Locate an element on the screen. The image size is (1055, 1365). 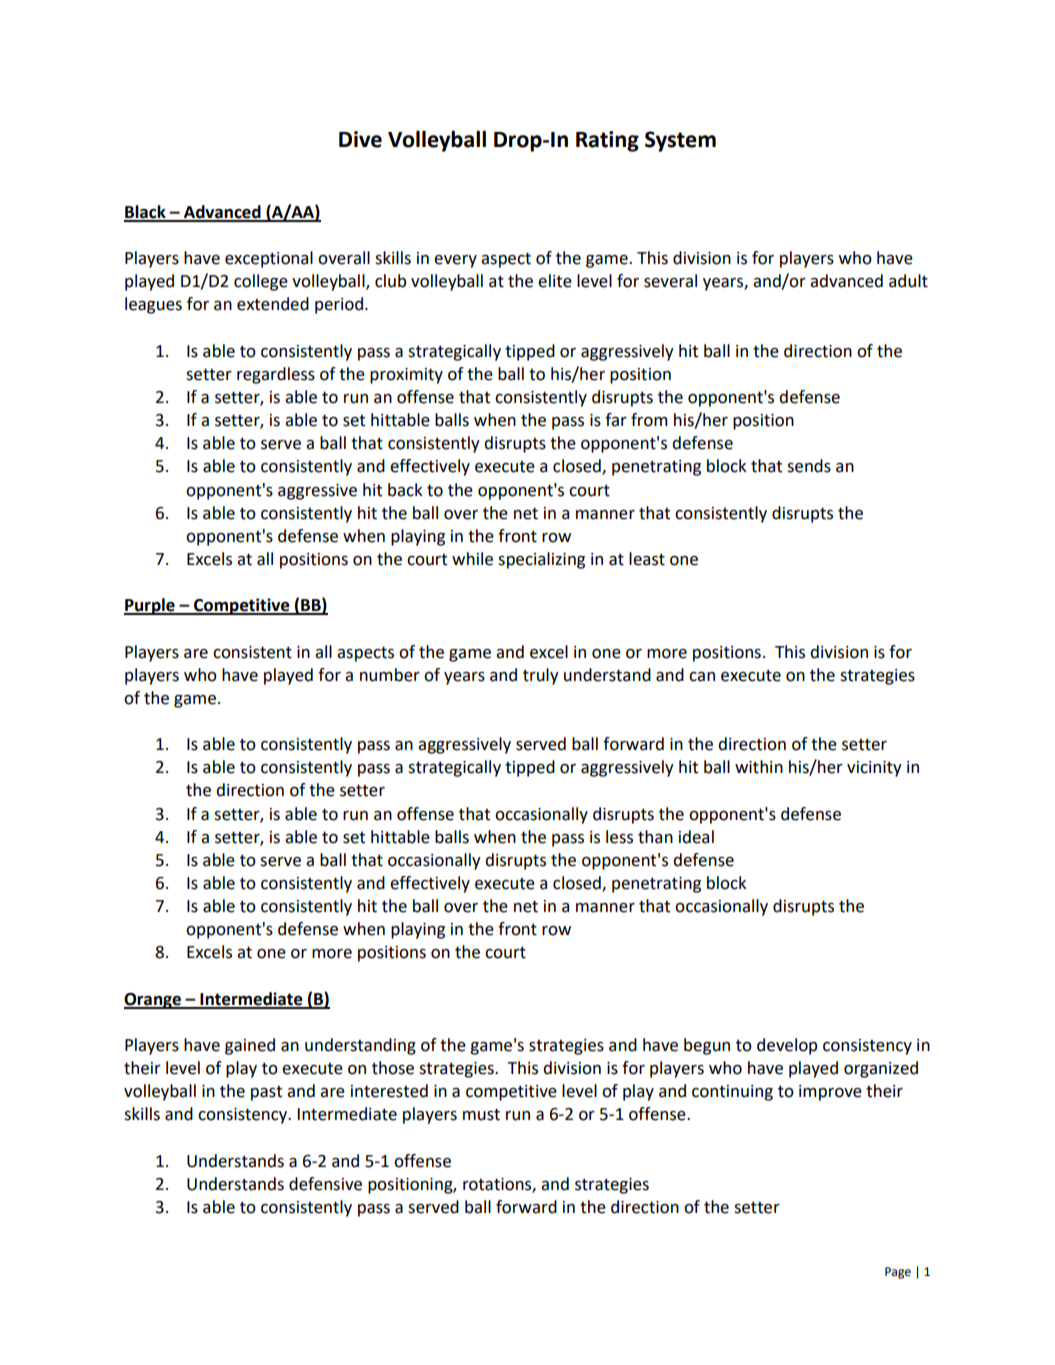
truly is located at coordinates (541, 676).
